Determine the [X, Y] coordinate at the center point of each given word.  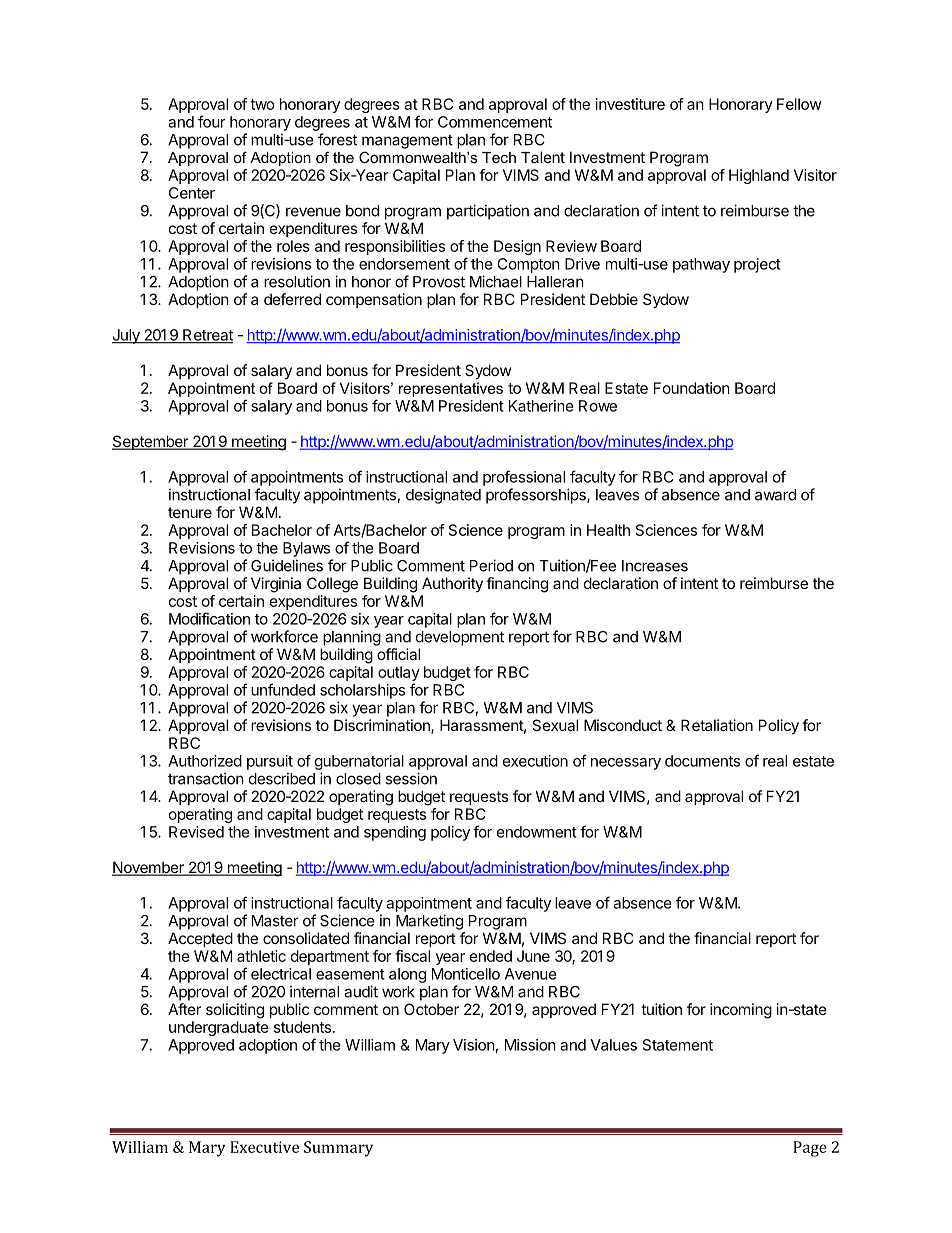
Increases [655, 566]
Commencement [495, 122]
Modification [209, 618]
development [460, 638]
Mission [530, 1045]
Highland [759, 176]
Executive [264, 1147]
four [212, 121]
